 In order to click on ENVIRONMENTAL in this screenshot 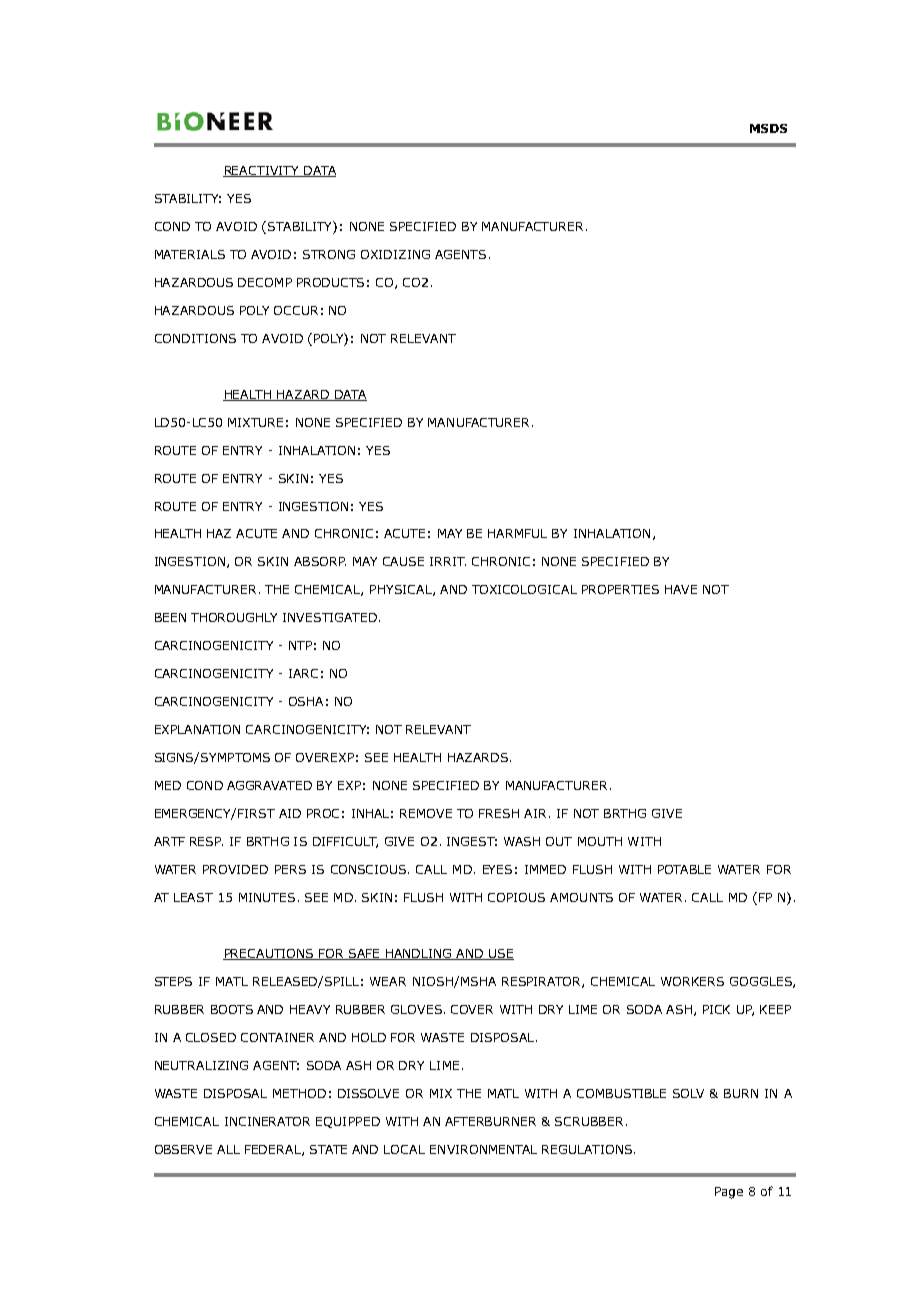, I will do `click(483, 1149)`.
